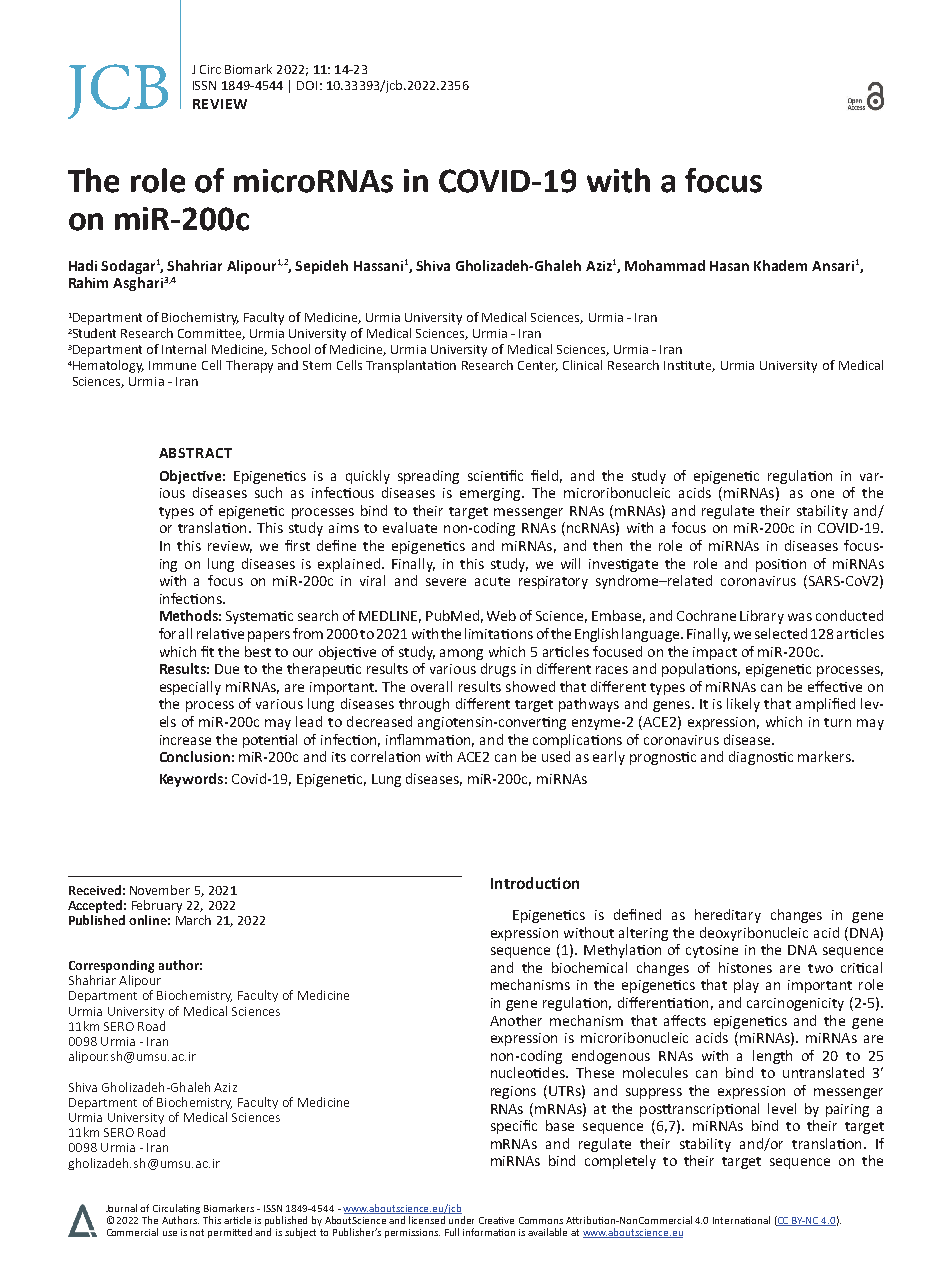  I want to click on Mohammad, so click(665, 265).
